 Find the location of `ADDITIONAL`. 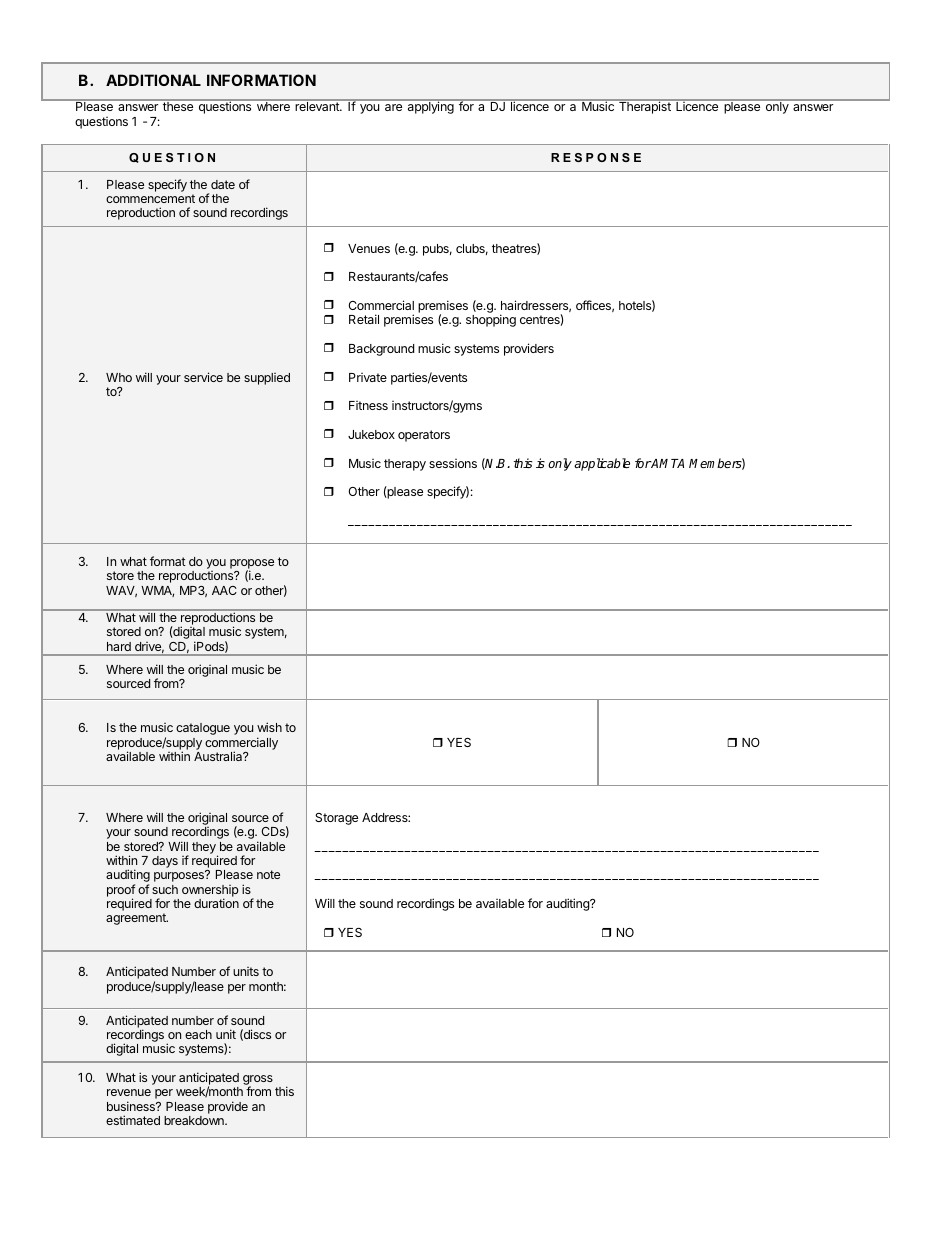

ADDITIONAL is located at coordinates (153, 80).
